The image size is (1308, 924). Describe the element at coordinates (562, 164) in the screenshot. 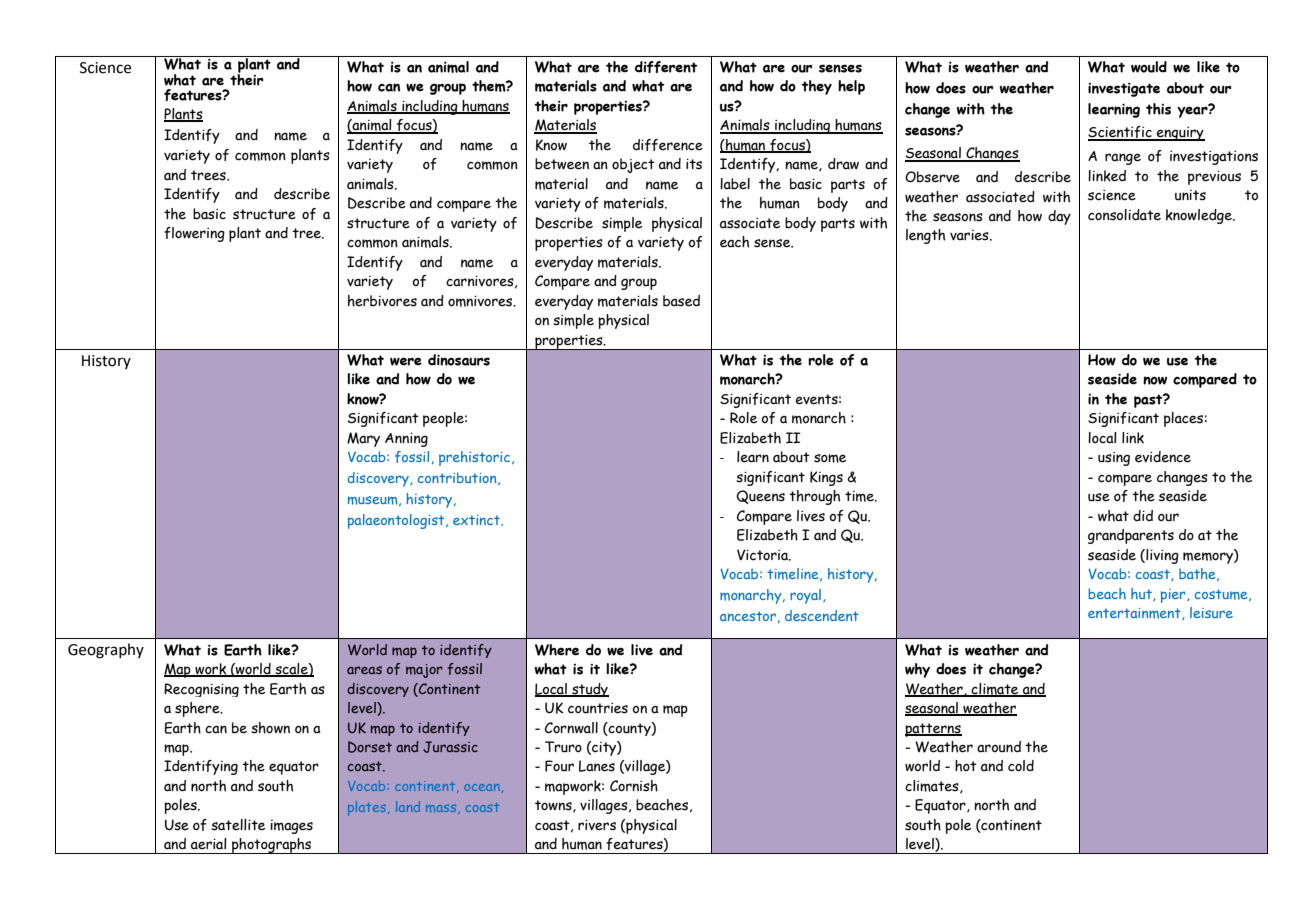

I see `between` at that location.
